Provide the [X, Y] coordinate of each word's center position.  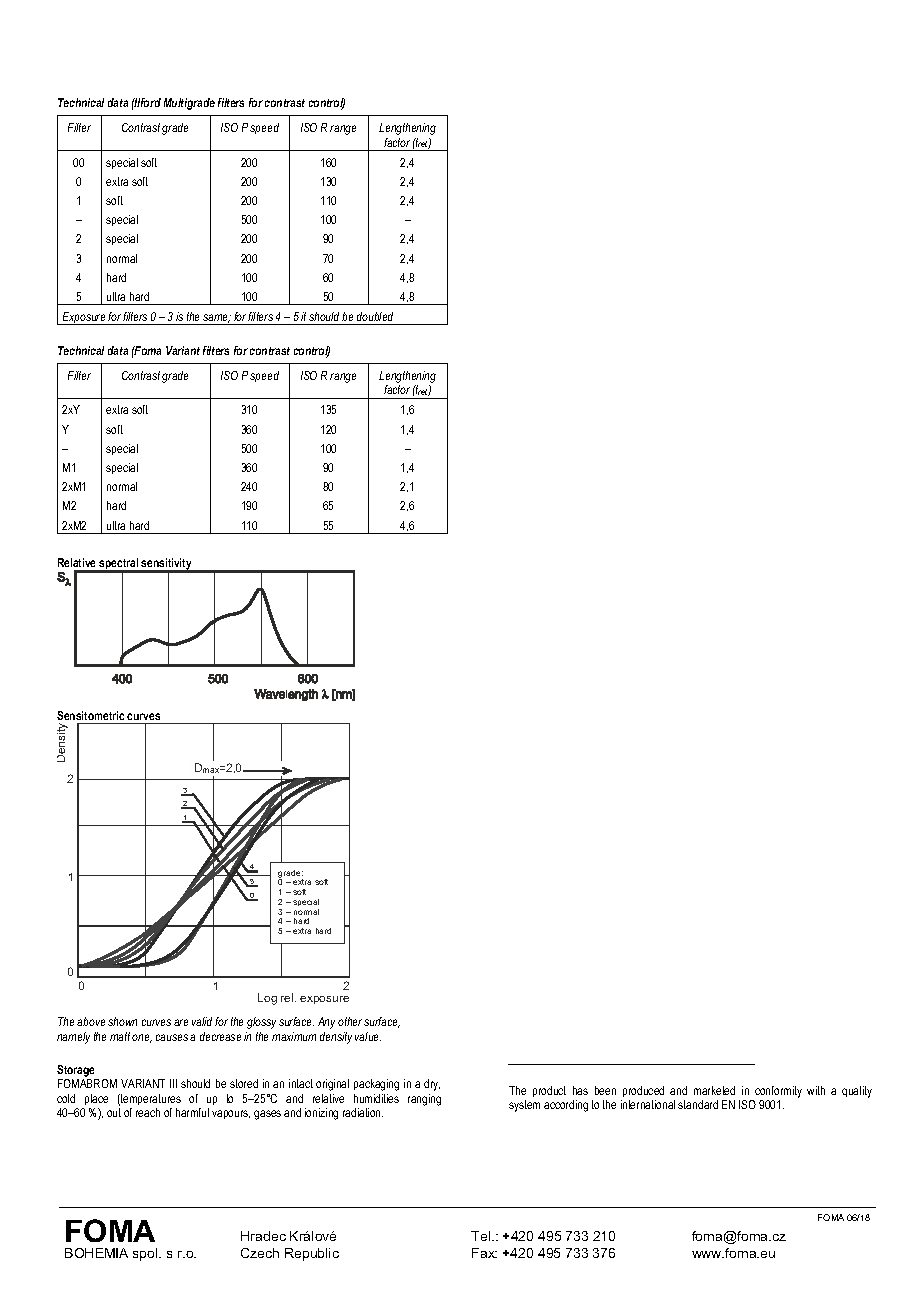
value [368, 1036]
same [217, 318]
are [181, 1022]
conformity [778, 1092]
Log [267, 999]
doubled [375, 316]
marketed [714, 1090]
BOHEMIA [96, 1253]
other [351, 1021]
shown [122, 1021]
